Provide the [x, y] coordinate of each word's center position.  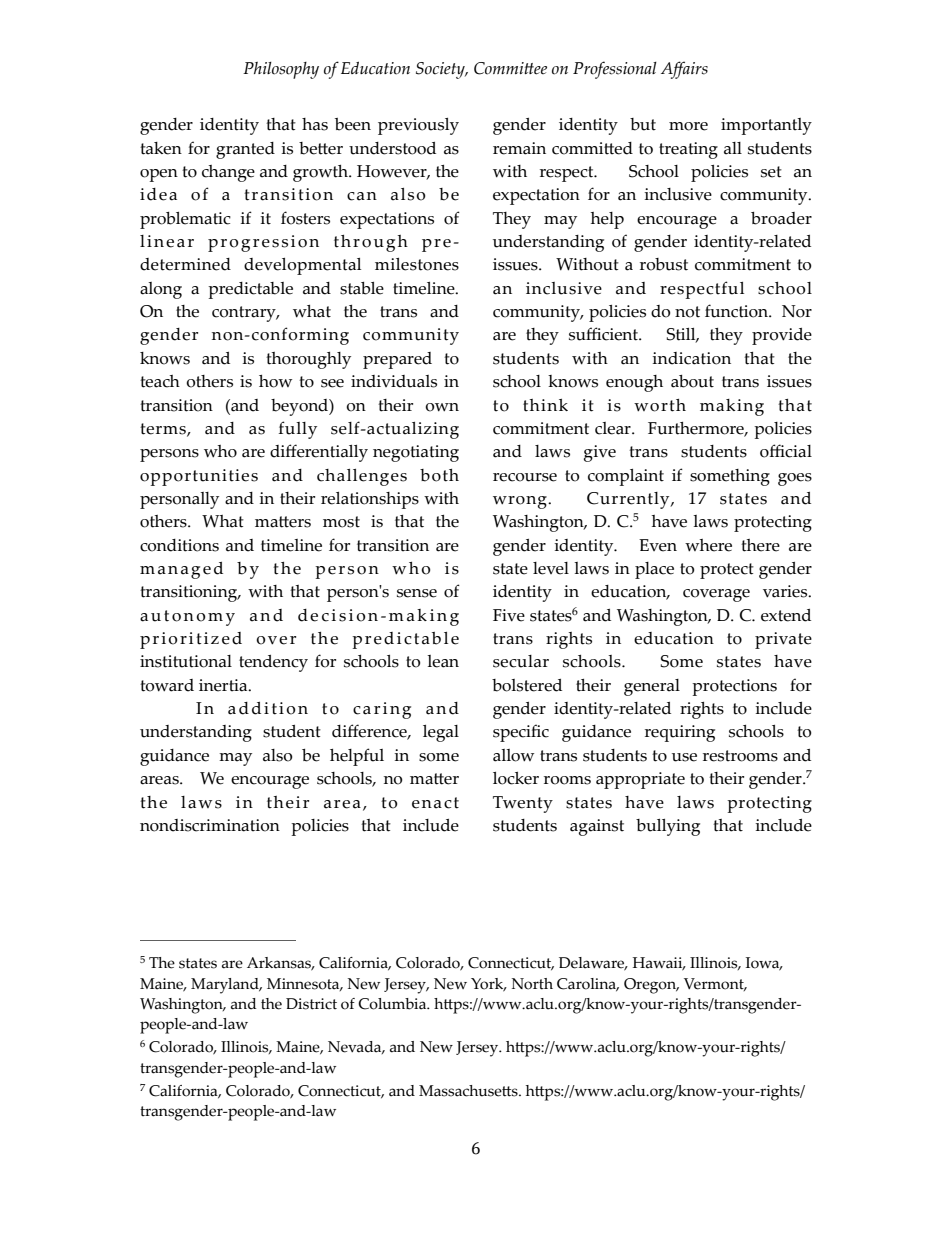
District [311, 1004]
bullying [668, 827]
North [532, 984]
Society [441, 70]
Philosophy [281, 70]
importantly [766, 126]
